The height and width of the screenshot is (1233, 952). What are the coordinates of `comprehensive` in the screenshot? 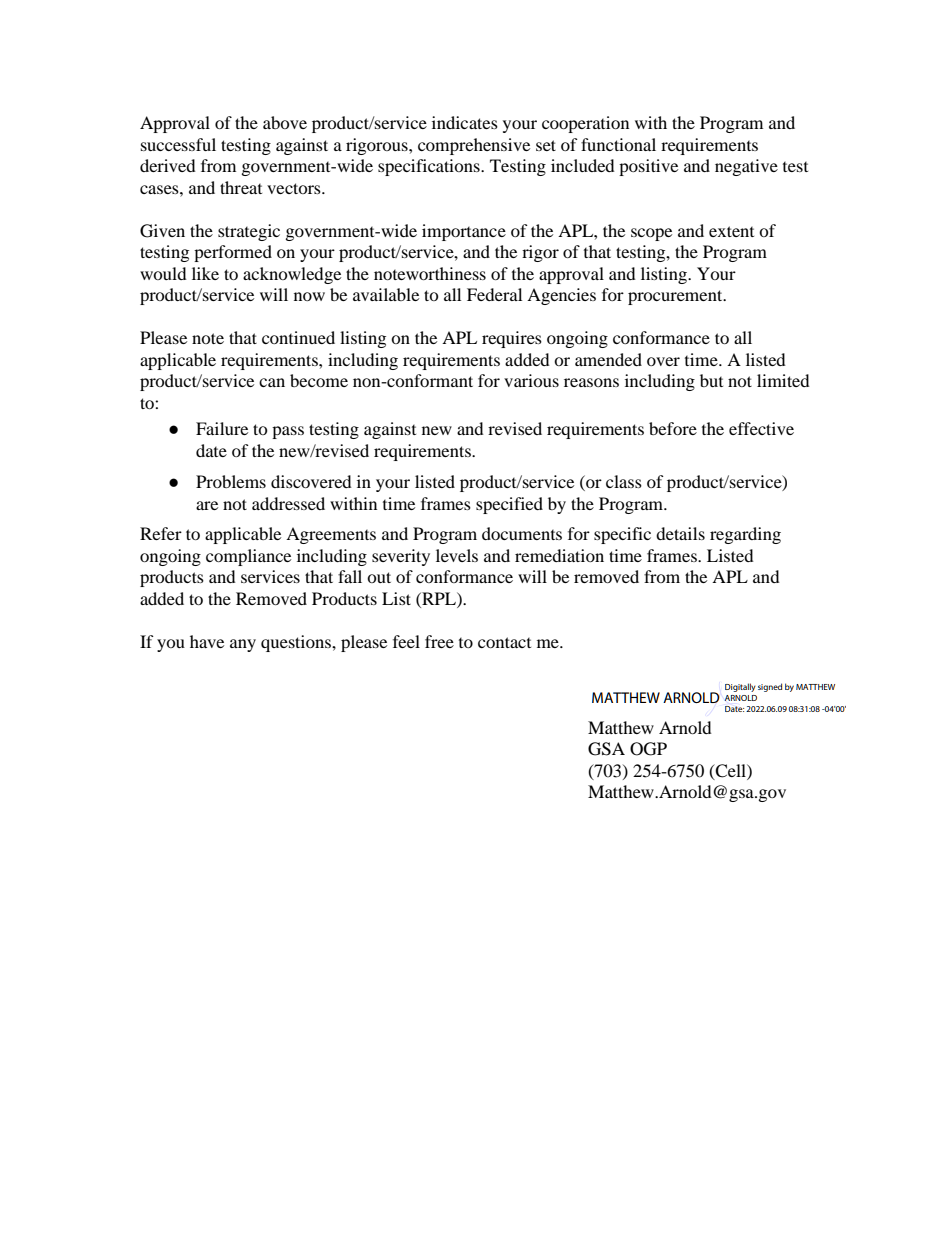 It's located at (474, 146).
